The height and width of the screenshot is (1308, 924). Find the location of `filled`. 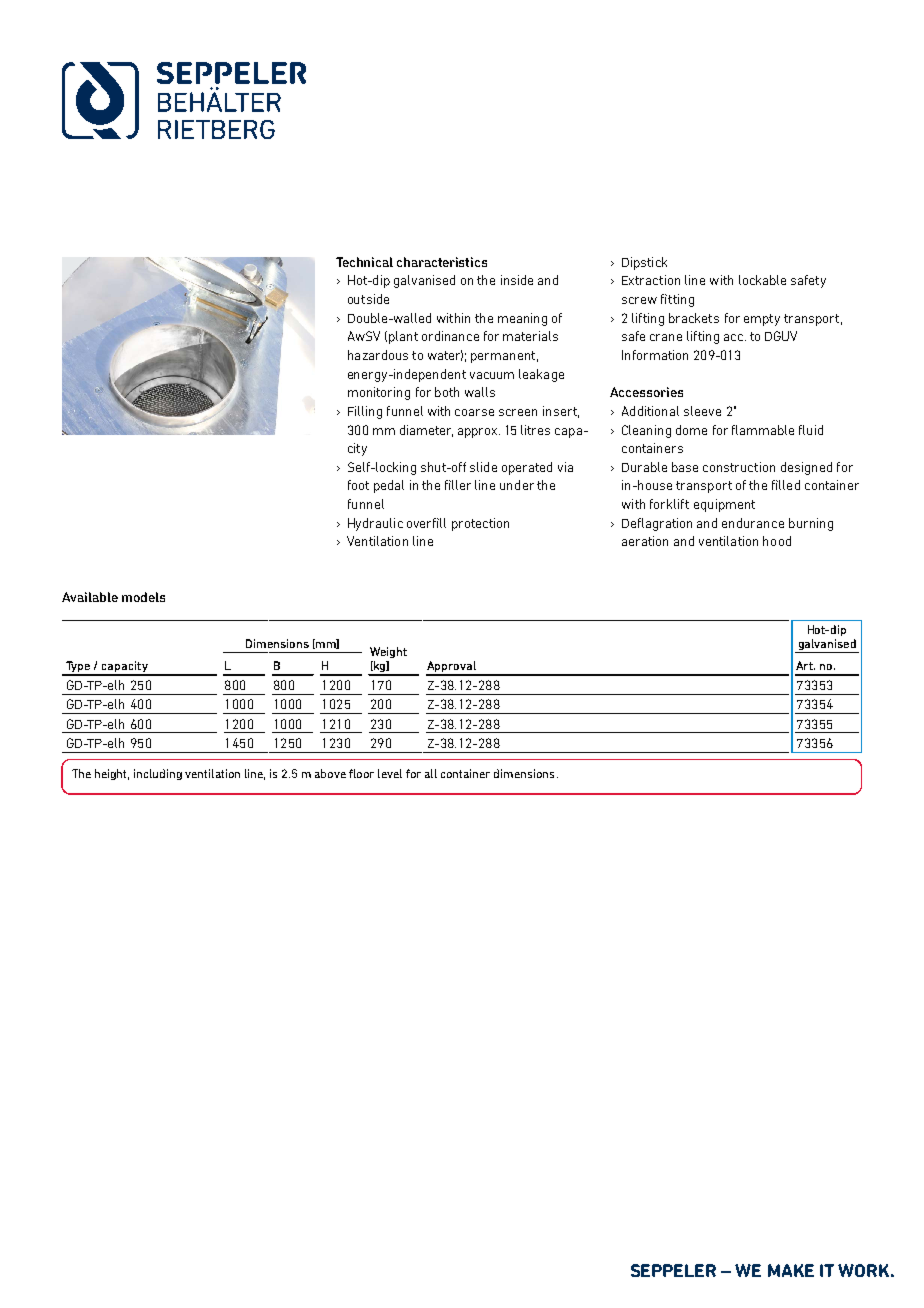

filled is located at coordinates (786, 485).
